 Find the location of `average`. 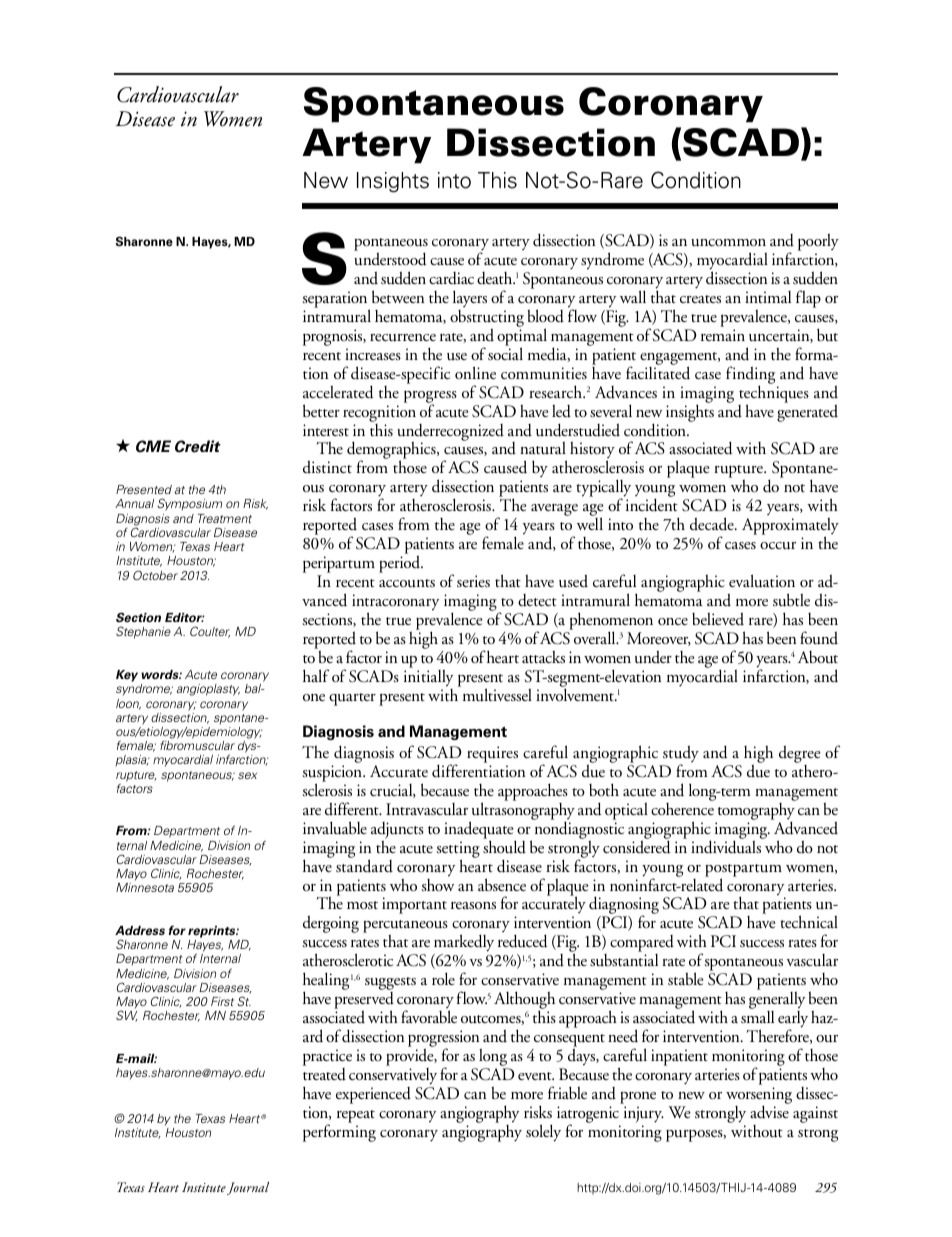

average is located at coordinates (554, 510).
